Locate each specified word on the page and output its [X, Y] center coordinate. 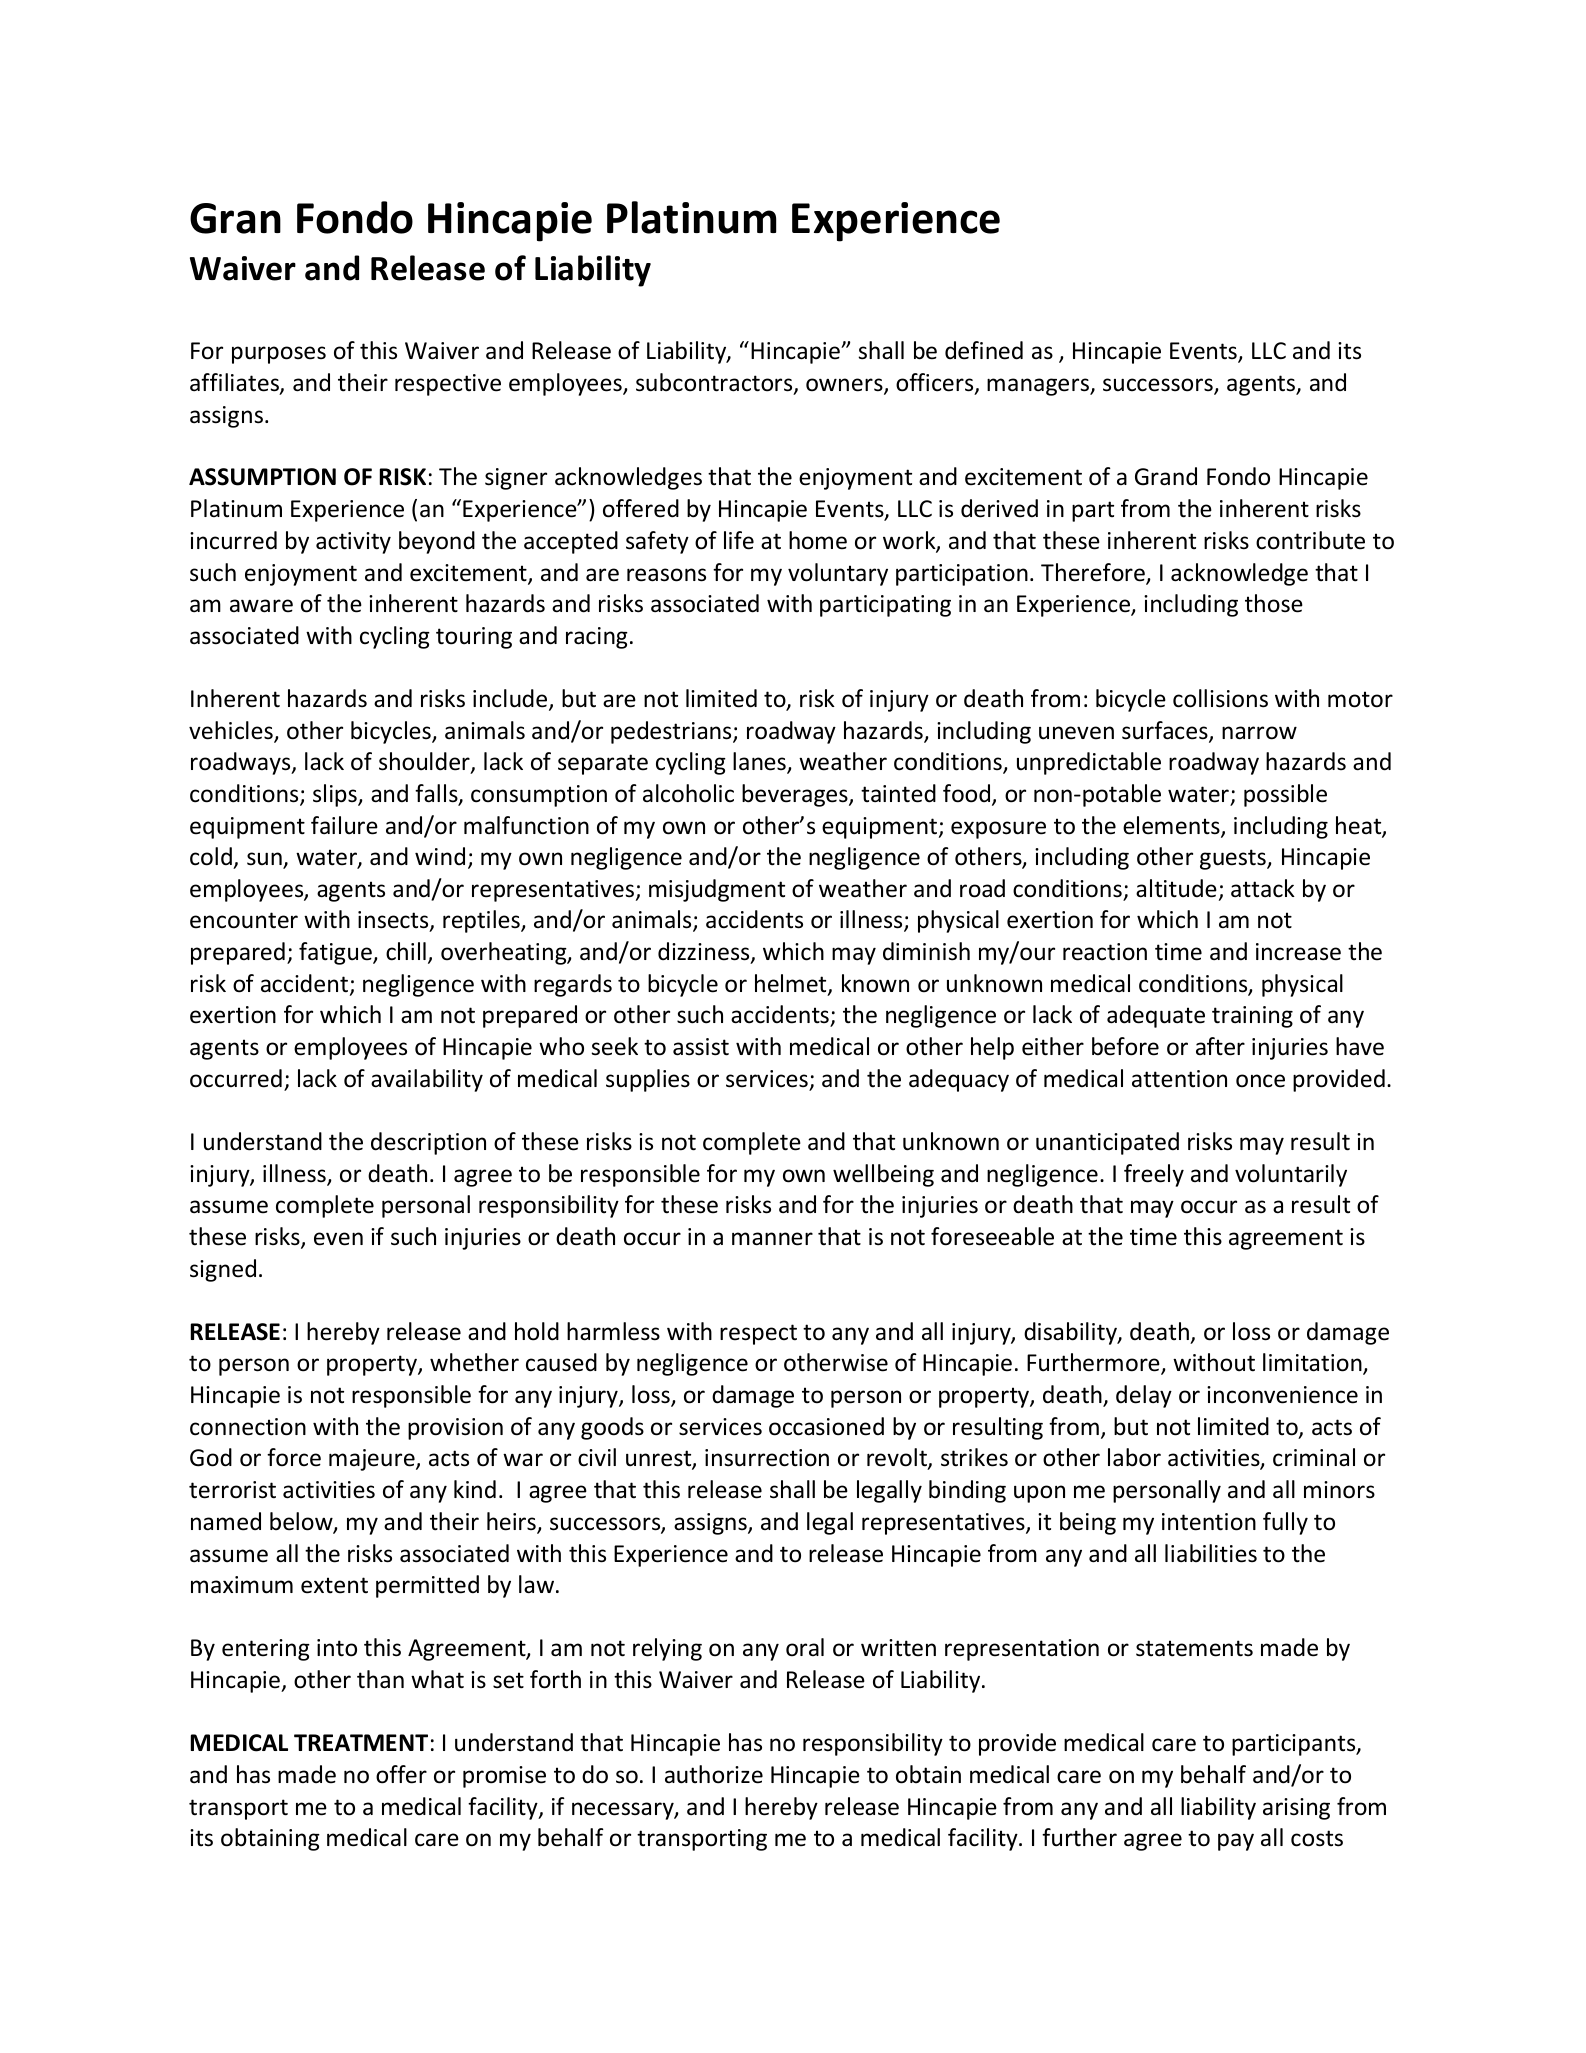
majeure [373, 1460]
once [1260, 1081]
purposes [279, 355]
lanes [760, 762]
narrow [1259, 733]
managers [1039, 387]
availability [427, 1080]
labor [1134, 1457]
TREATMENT [361, 1742]
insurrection [767, 1458]
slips [336, 795]
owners [845, 386]
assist [701, 1047]
